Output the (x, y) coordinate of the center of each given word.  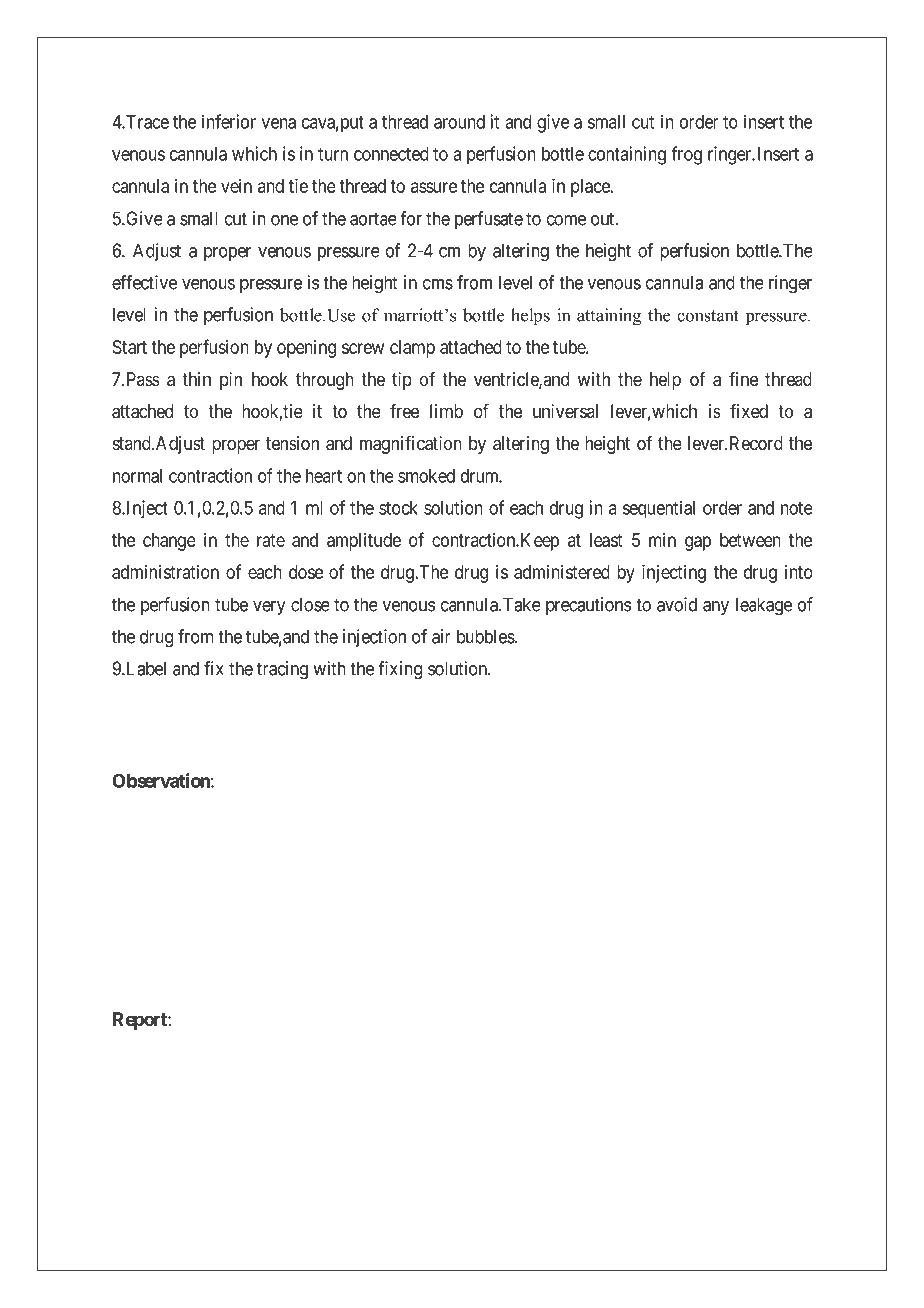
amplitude (364, 542)
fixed (749, 411)
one (284, 220)
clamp (412, 349)
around (459, 122)
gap (698, 543)
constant (708, 316)
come (566, 220)
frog (686, 155)
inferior (229, 121)
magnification (411, 445)
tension (292, 443)
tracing (282, 670)
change (169, 542)
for (411, 218)
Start (129, 347)
